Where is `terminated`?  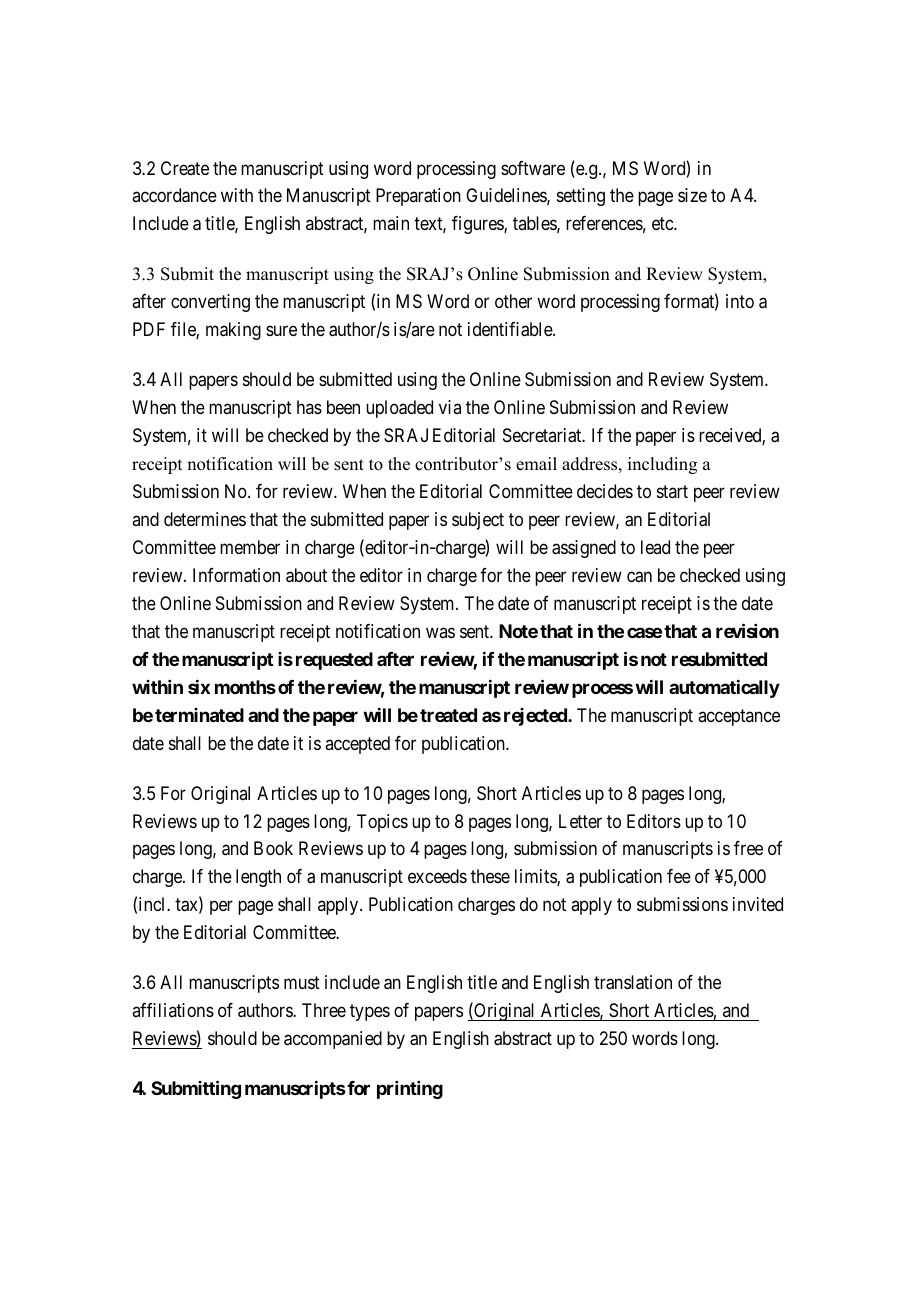 terminated is located at coordinates (199, 715).
